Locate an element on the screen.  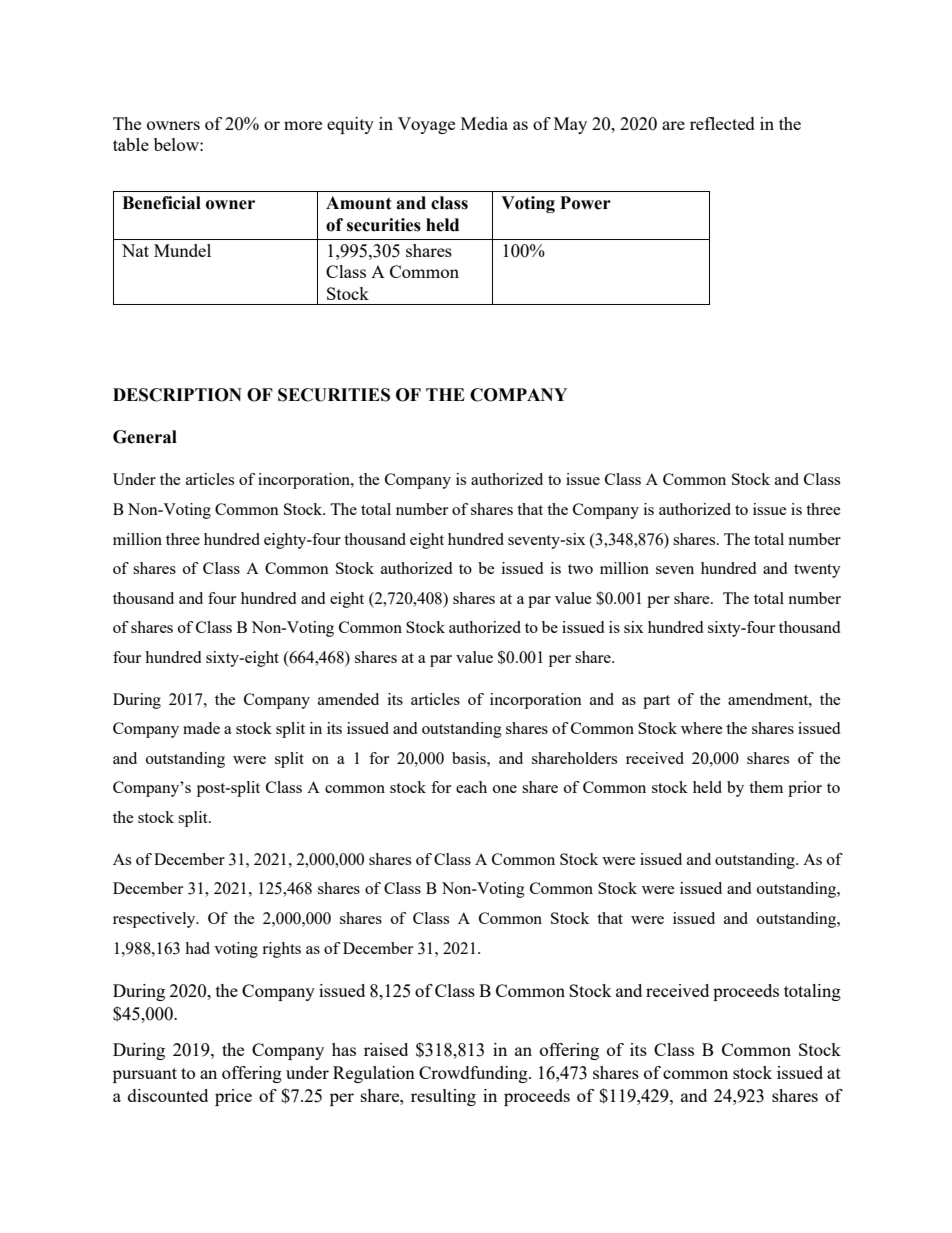
table is located at coordinates (131, 144).
